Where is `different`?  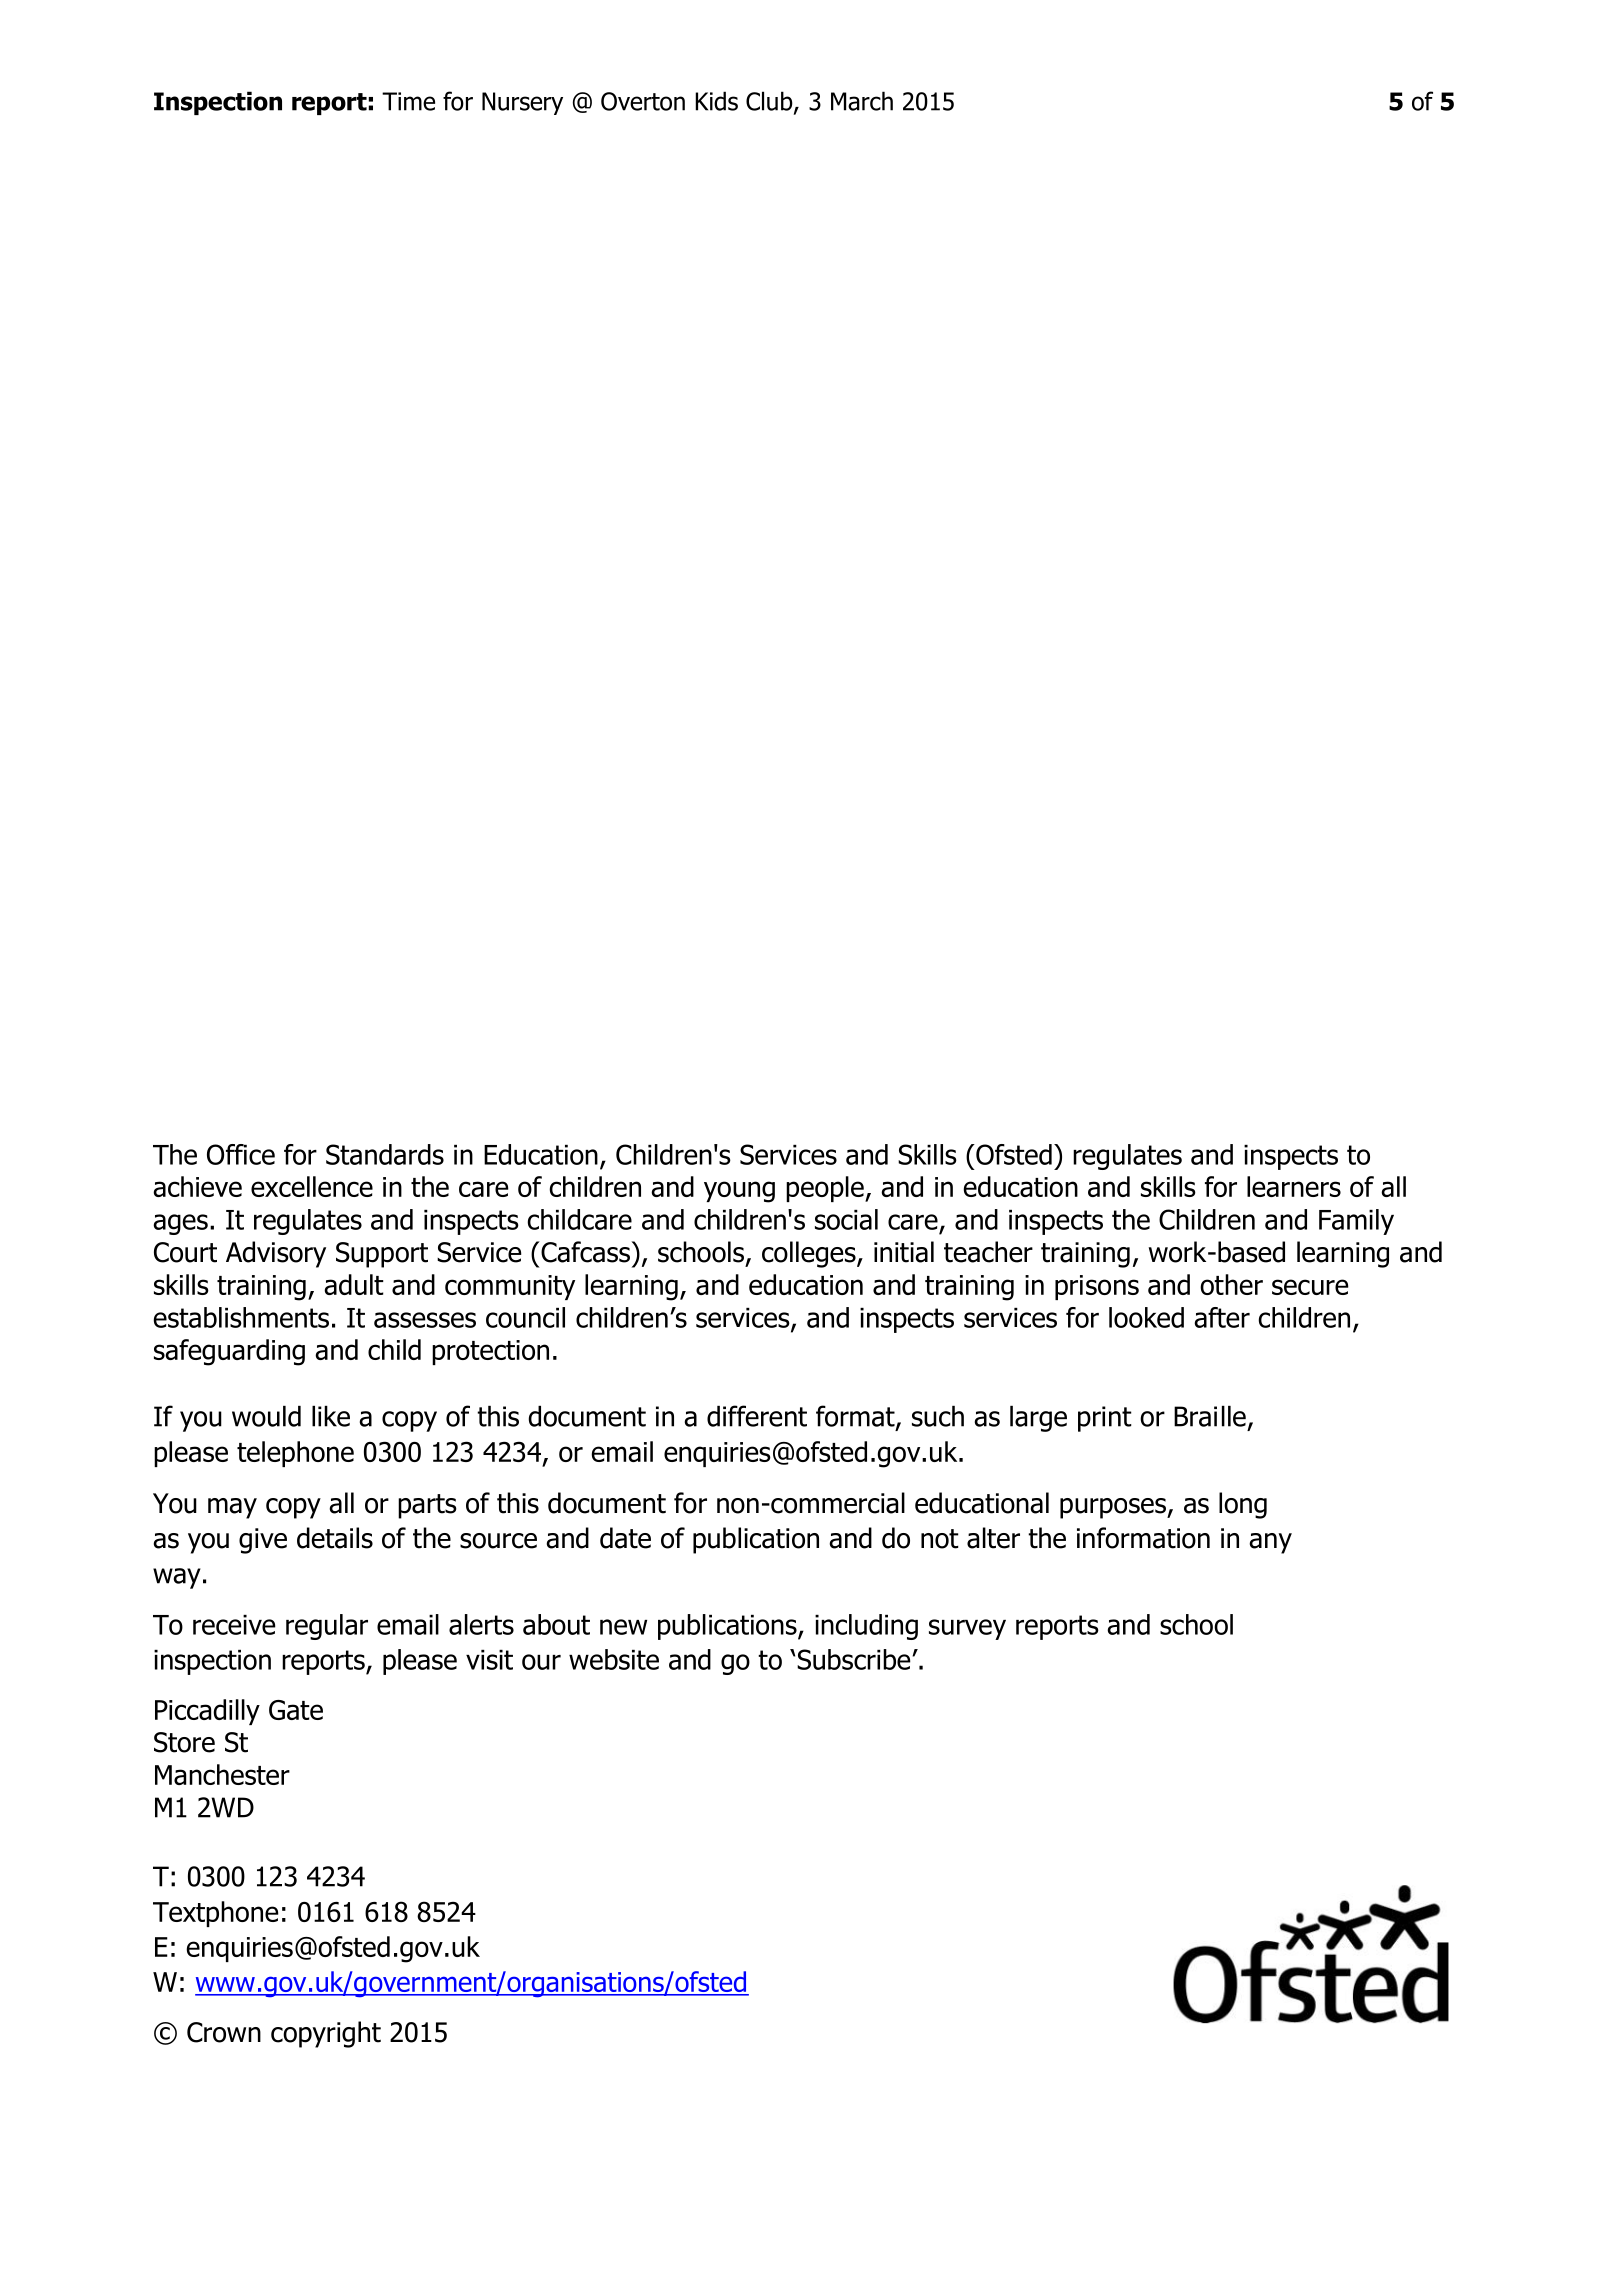 different is located at coordinates (757, 1416).
